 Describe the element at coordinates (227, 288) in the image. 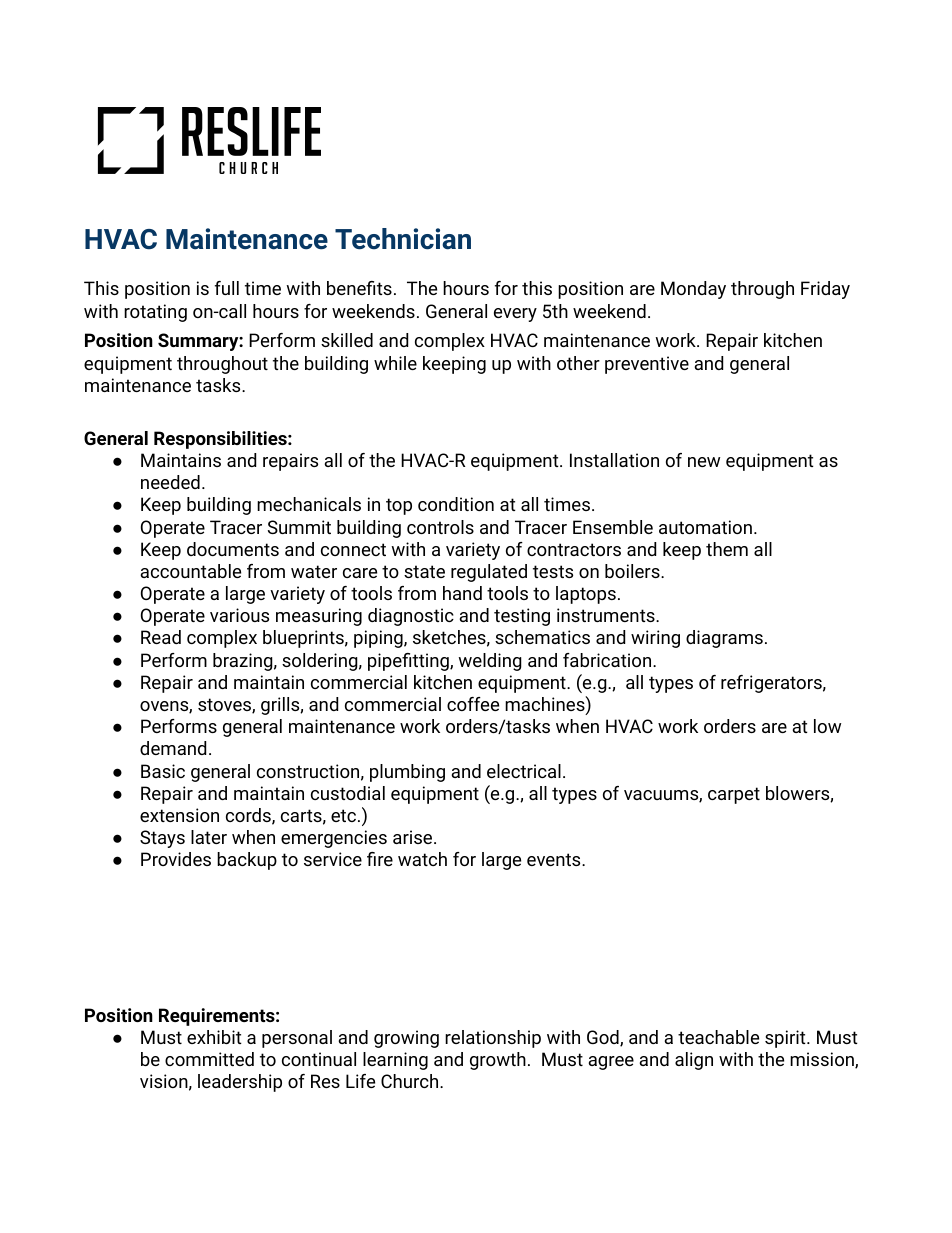

I see `full` at that location.
